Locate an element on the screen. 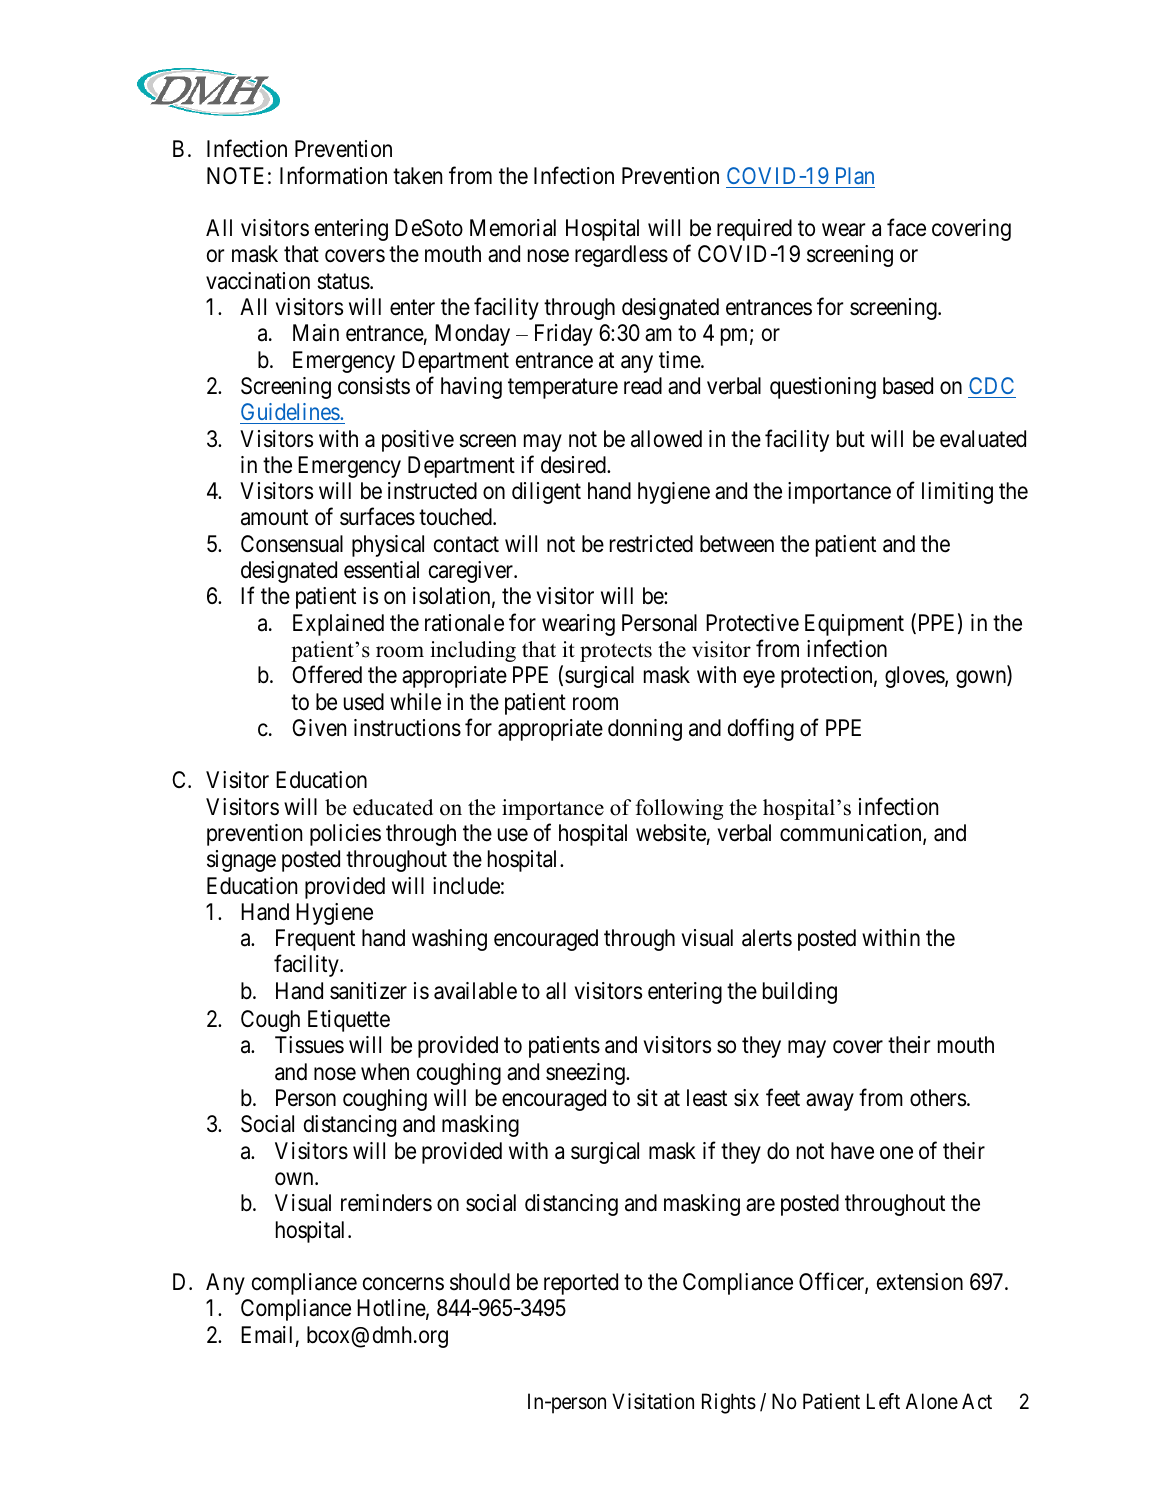 The width and height of the screenshot is (1166, 1509). Information is located at coordinates (333, 175).
